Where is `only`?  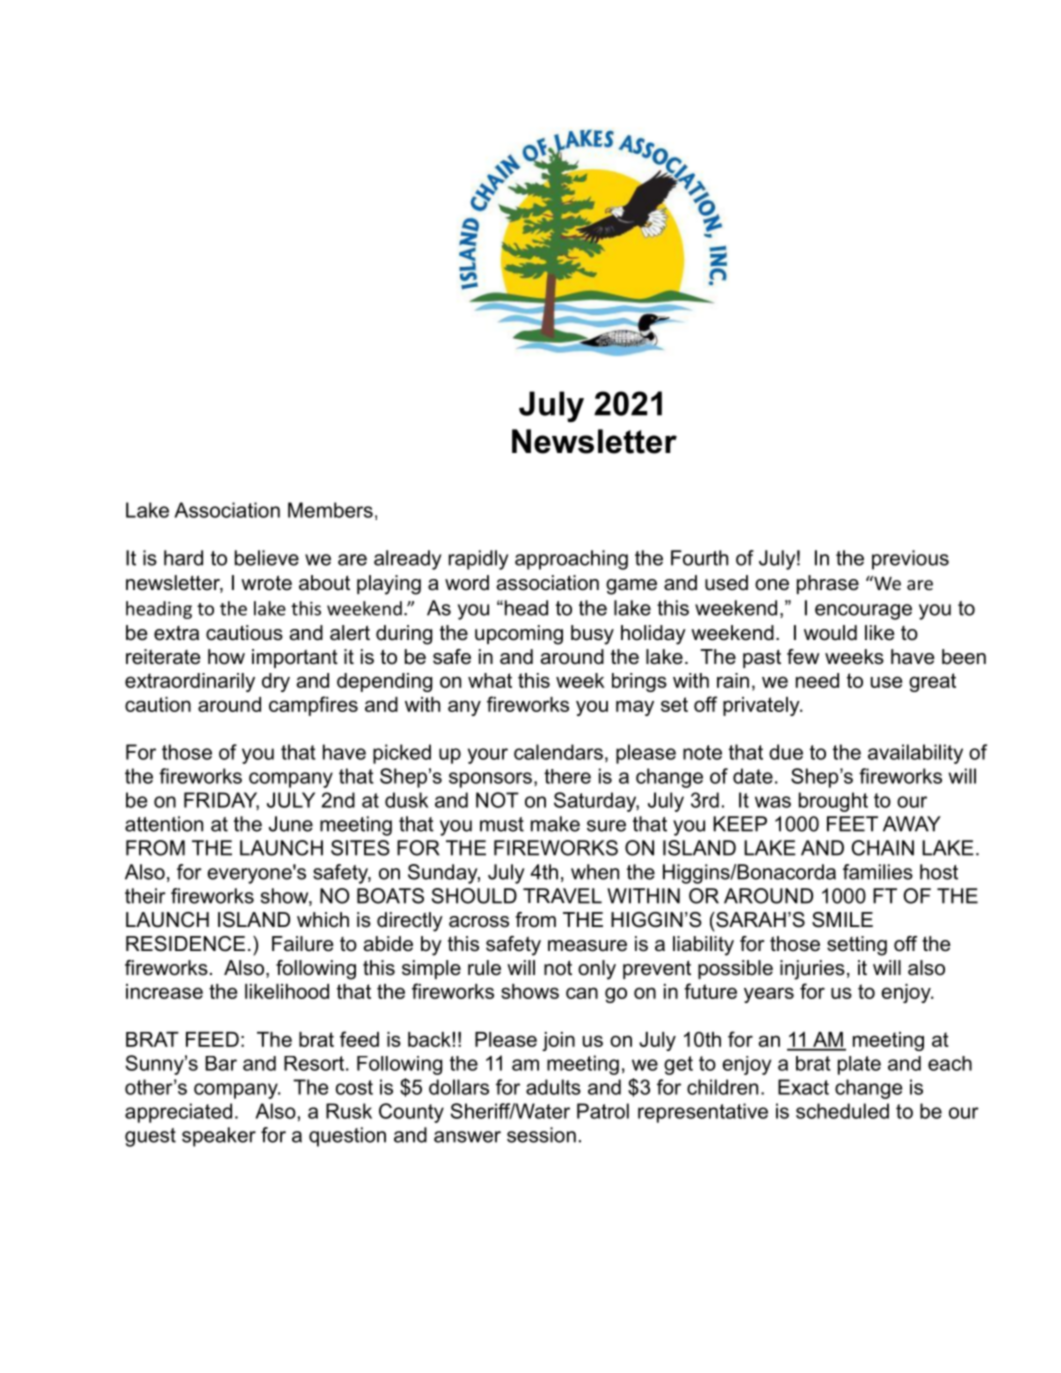 only is located at coordinates (597, 970).
